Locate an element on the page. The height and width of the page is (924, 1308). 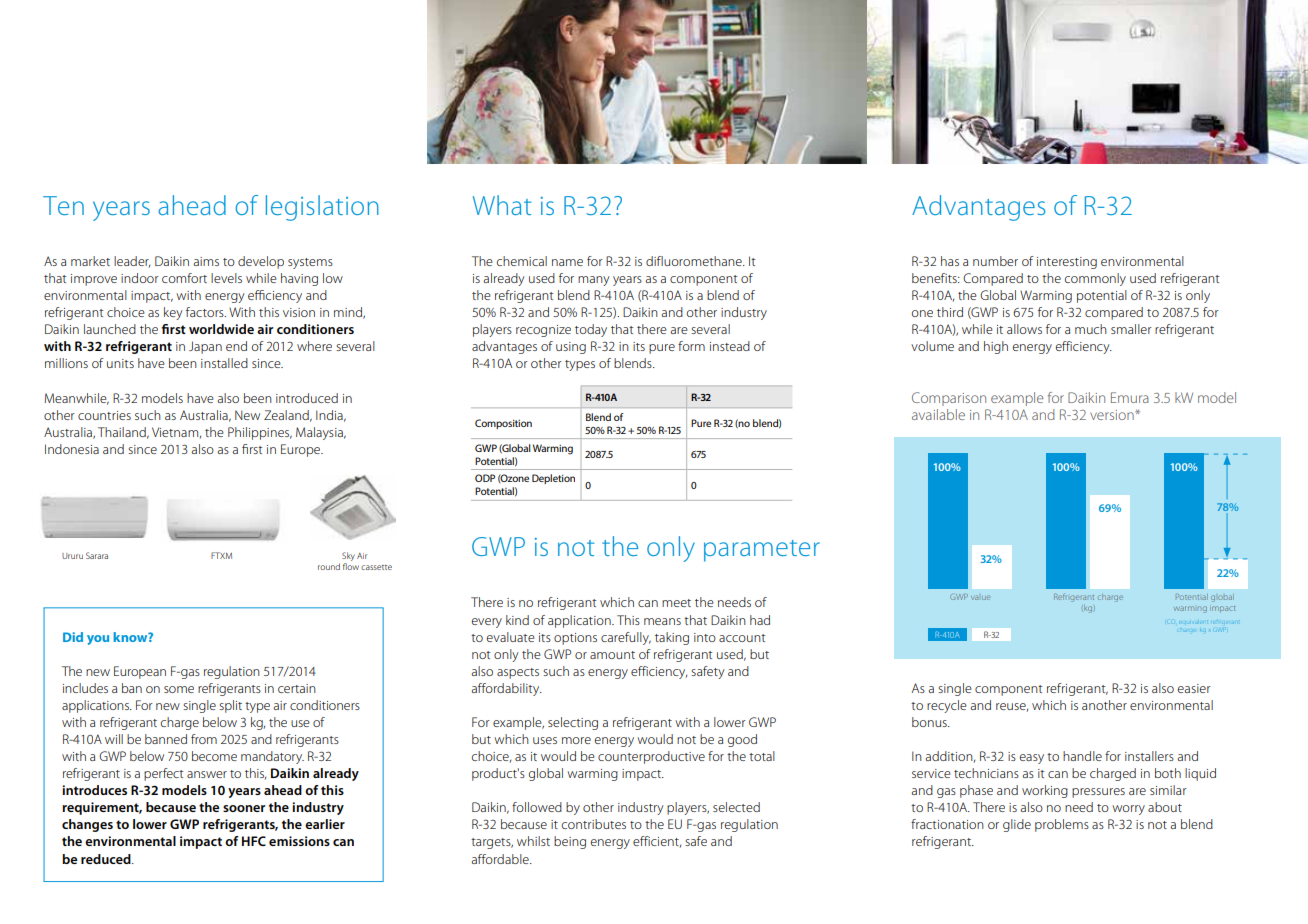
you is located at coordinates (98, 640).
